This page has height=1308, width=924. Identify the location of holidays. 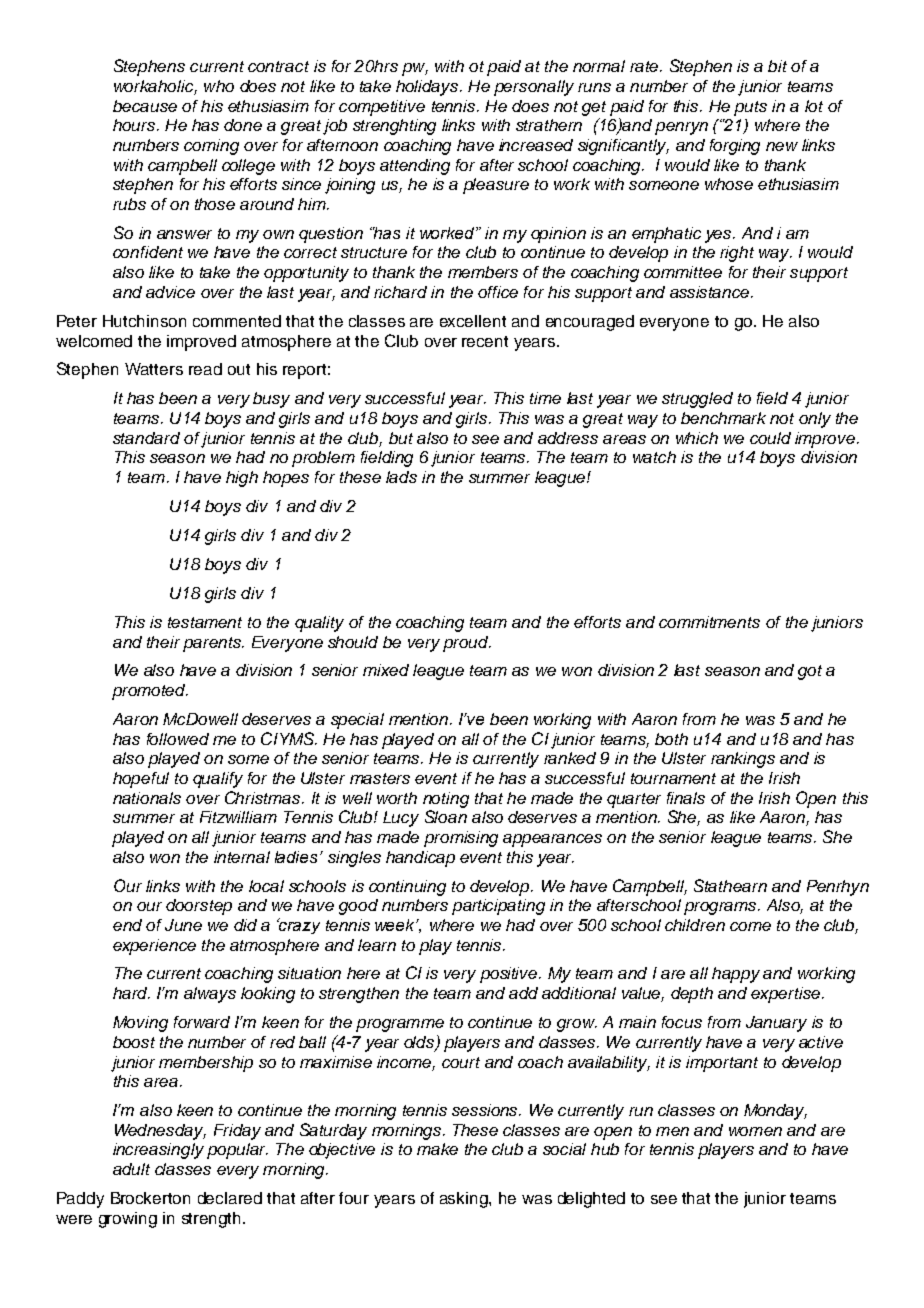
(428, 88).
